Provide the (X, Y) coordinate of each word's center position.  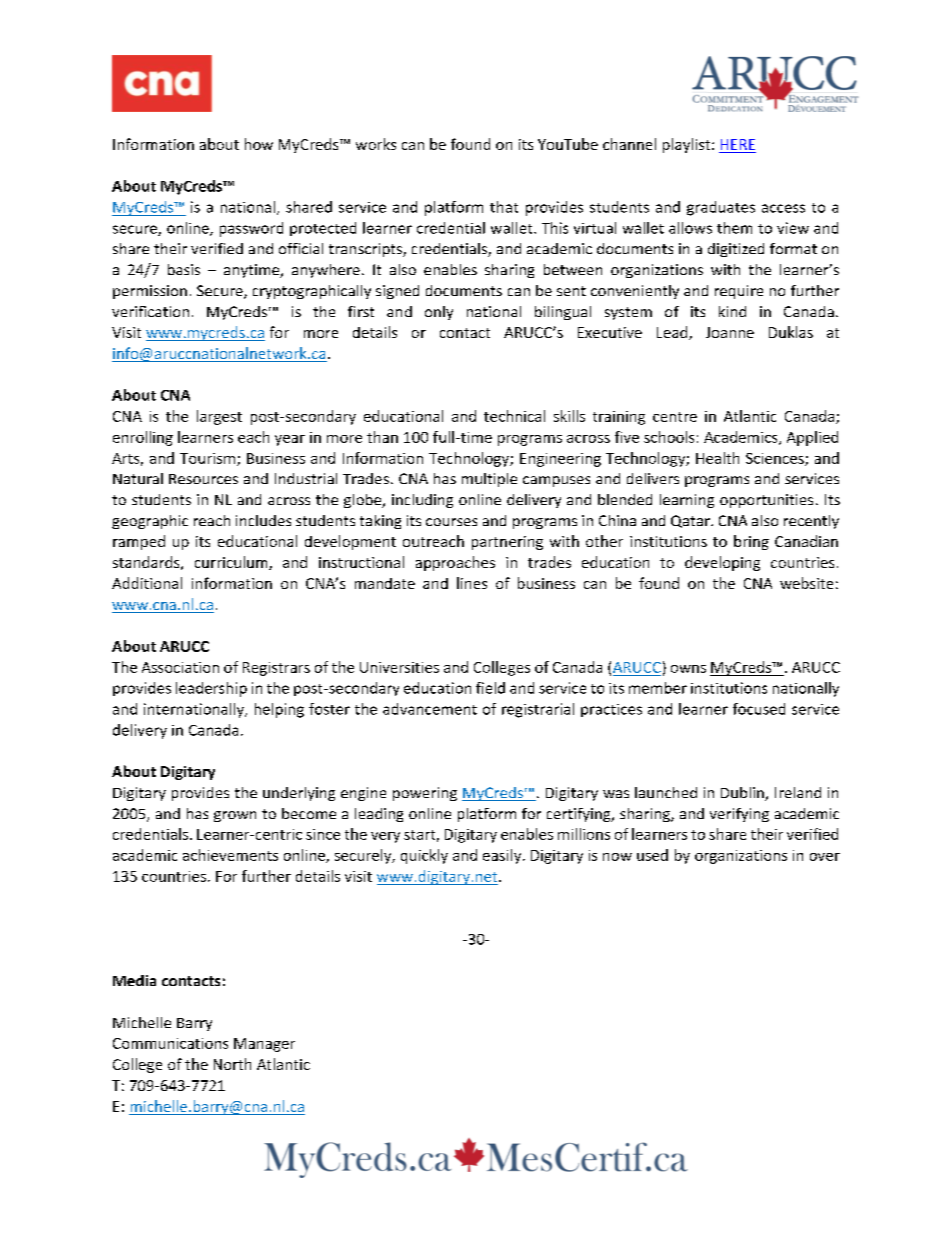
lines (472, 583)
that (504, 207)
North (232, 1064)
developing (722, 563)
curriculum (232, 563)
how (259, 144)
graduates (721, 208)
